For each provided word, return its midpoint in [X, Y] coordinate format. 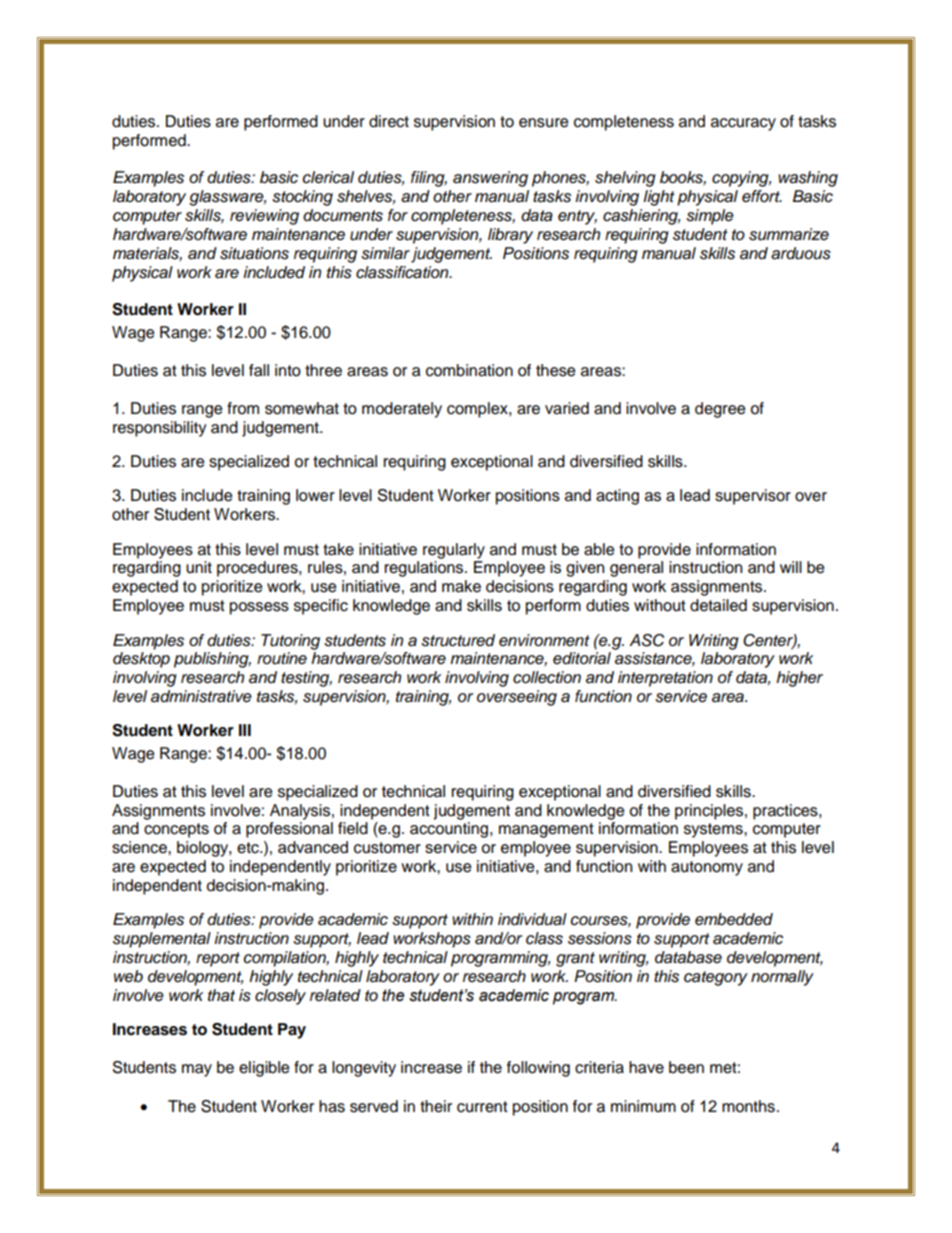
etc [249, 848]
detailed [718, 605]
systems [714, 830]
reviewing [264, 217]
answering [490, 179]
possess [259, 608]
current [482, 1107]
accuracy [743, 124]
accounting [450, 830]
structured [458, 640]
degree [720, 410]
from [243, 408]
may [197, 1070]
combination [469, 370]
